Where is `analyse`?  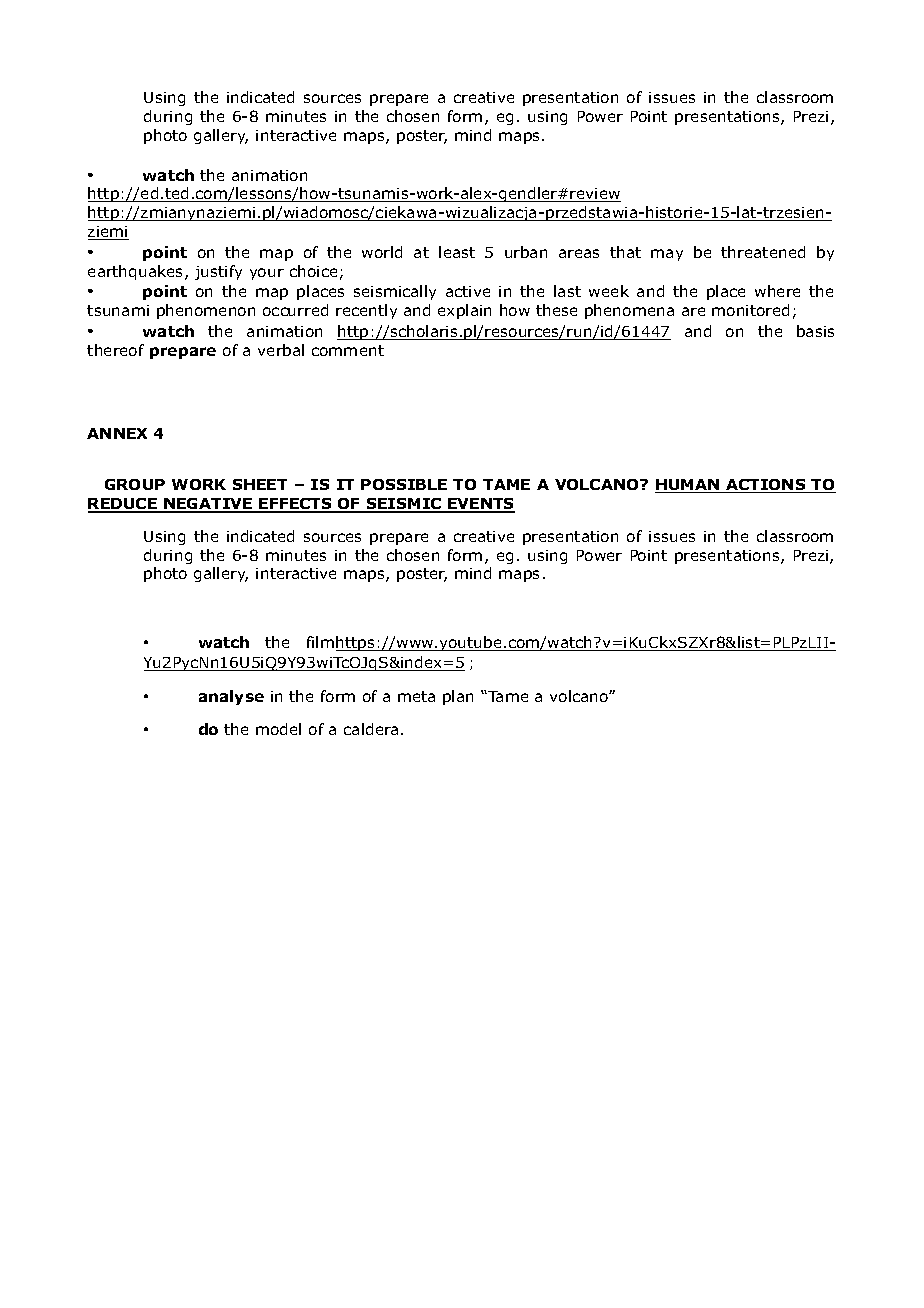 analyse is located at coordinates (231, 697).
